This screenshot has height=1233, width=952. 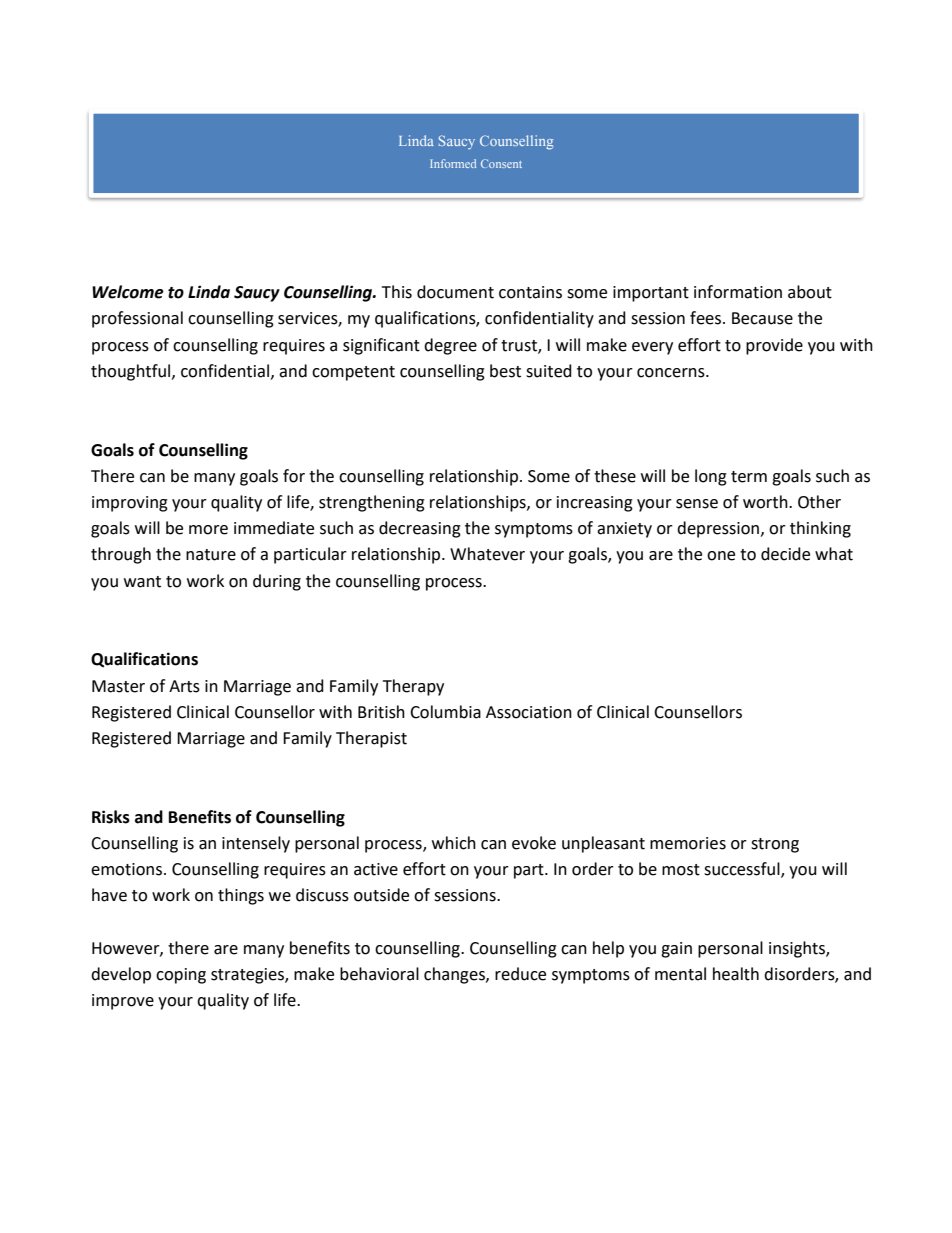 I want to click on information, so click(x=738, y=292).
